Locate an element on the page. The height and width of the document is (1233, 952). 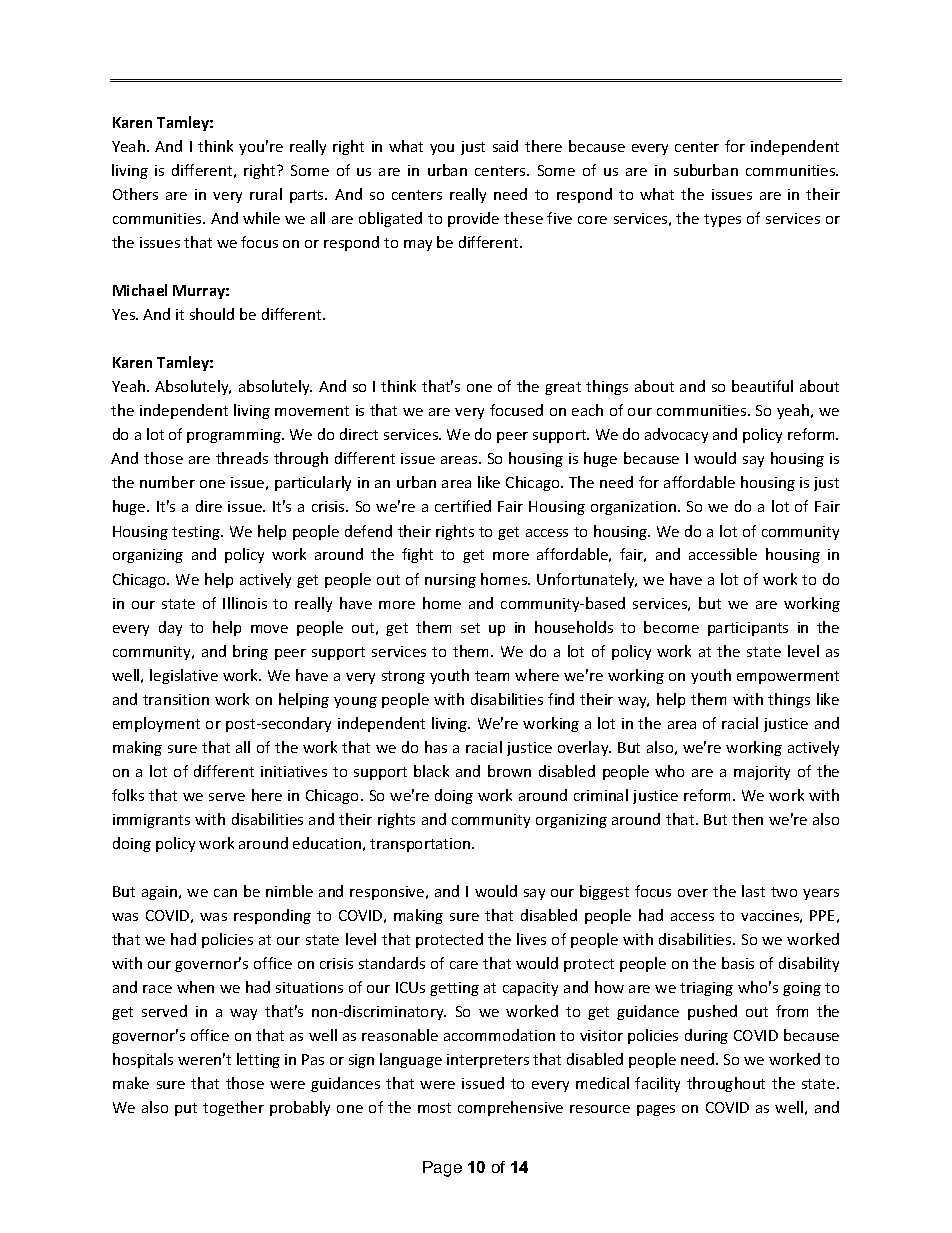
immigrants is located at coordinates (151, 821).
